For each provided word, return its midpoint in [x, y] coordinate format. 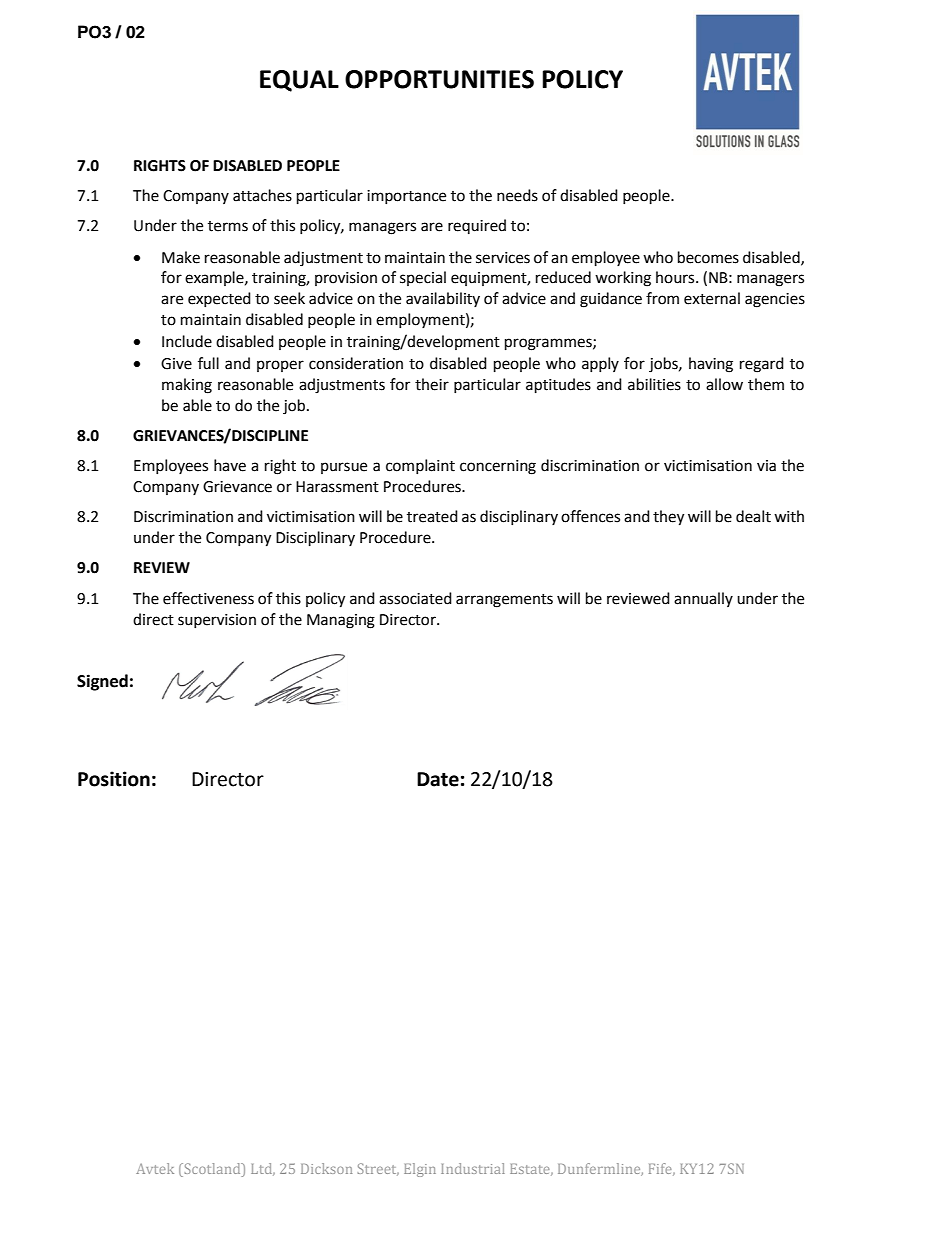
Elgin [420, 1170]
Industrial [473, 1168]
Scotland [212, 1168]
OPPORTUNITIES [439, 79]
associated [415, 598]
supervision [217, 621]
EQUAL [299, 81]
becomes [708, 257]
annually [703, 599]
